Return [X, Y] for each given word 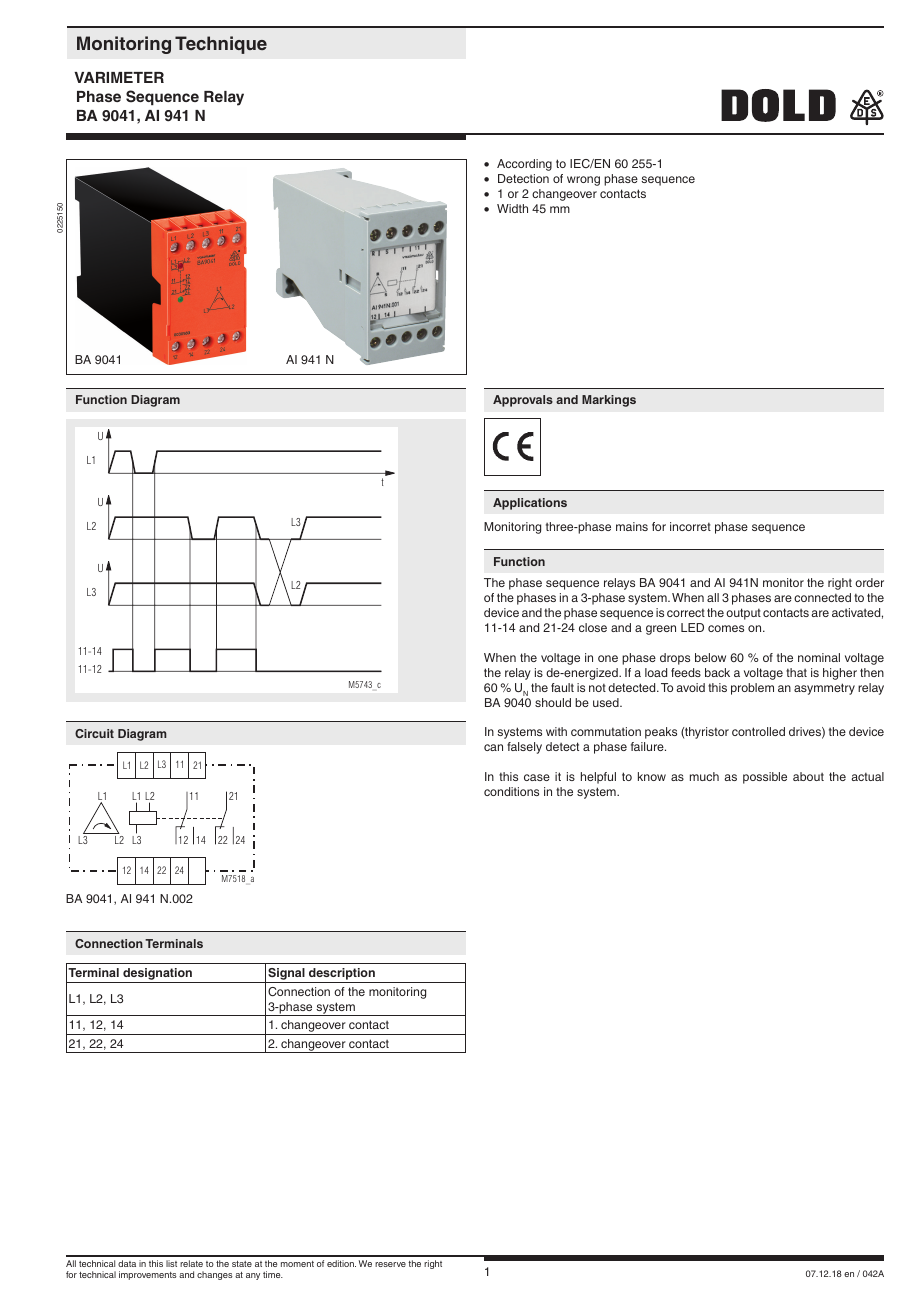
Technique [221, 45]
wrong [583, 181]
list [171, 1263]
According [524, 165]
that [796, 672]
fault [562, 687]
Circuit [94, 733]
